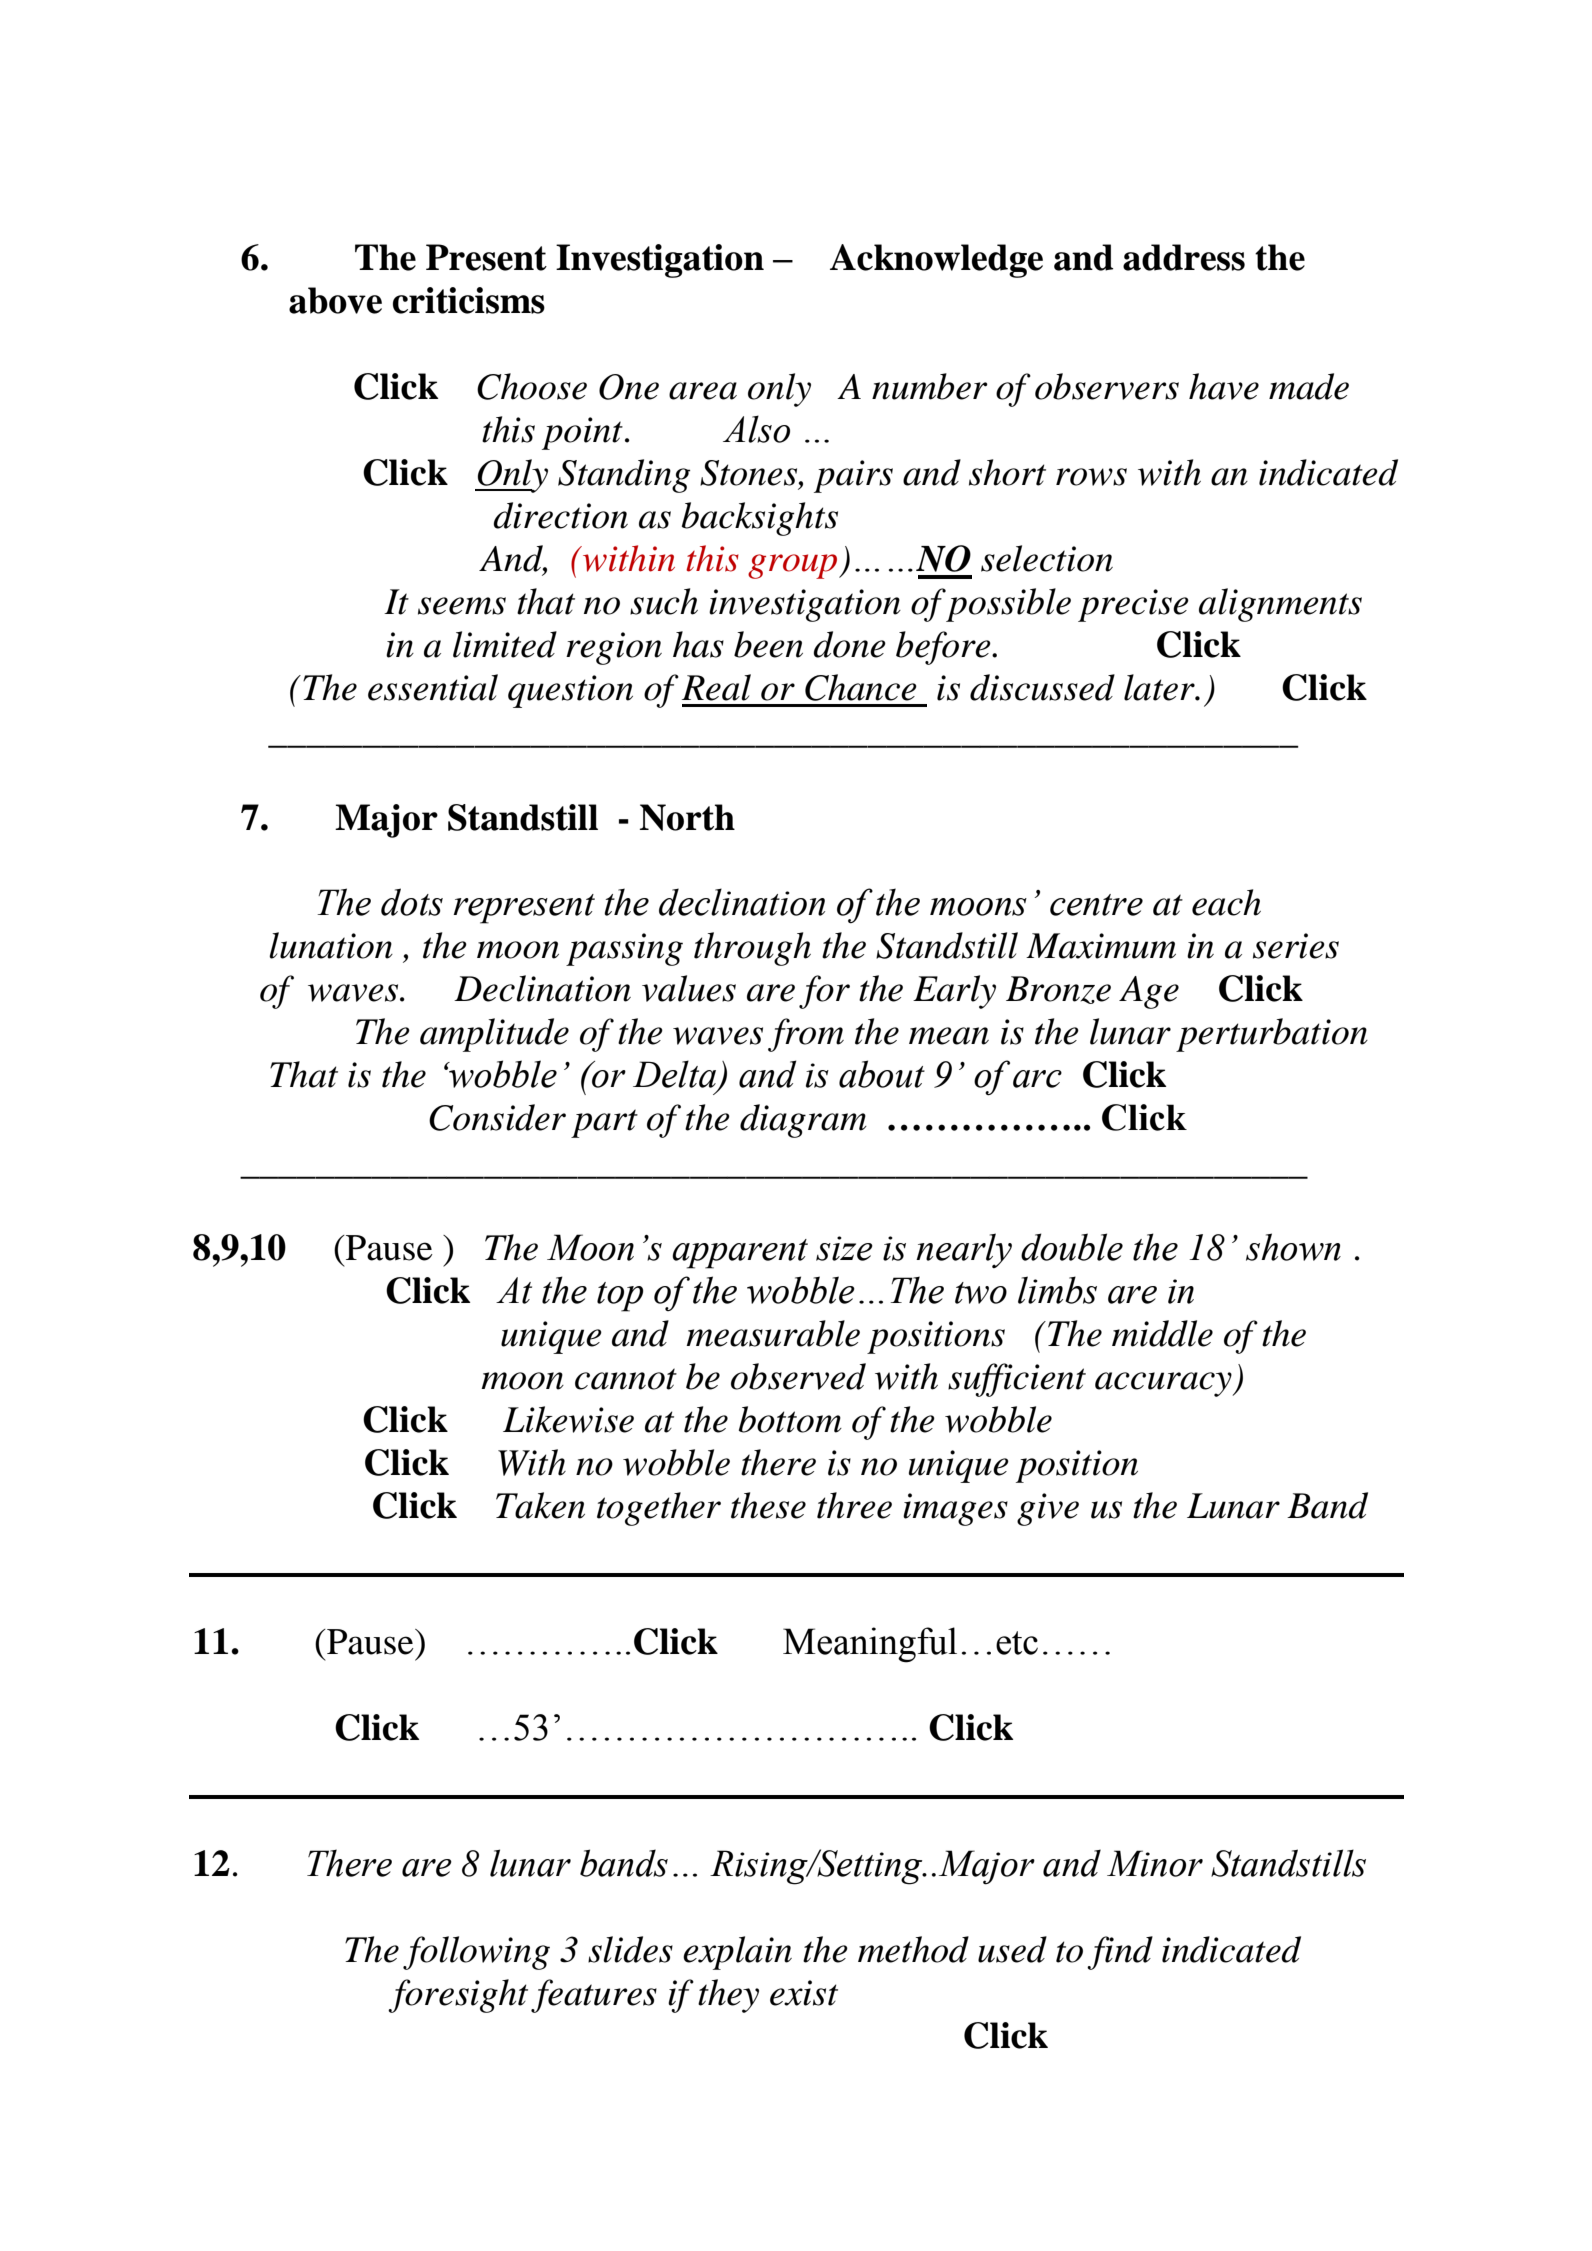 The height and width of the screenshot is (2251, 1592). Describe the element at coordinates (1184, 257) in the screenshot. I see `address` at that location.
